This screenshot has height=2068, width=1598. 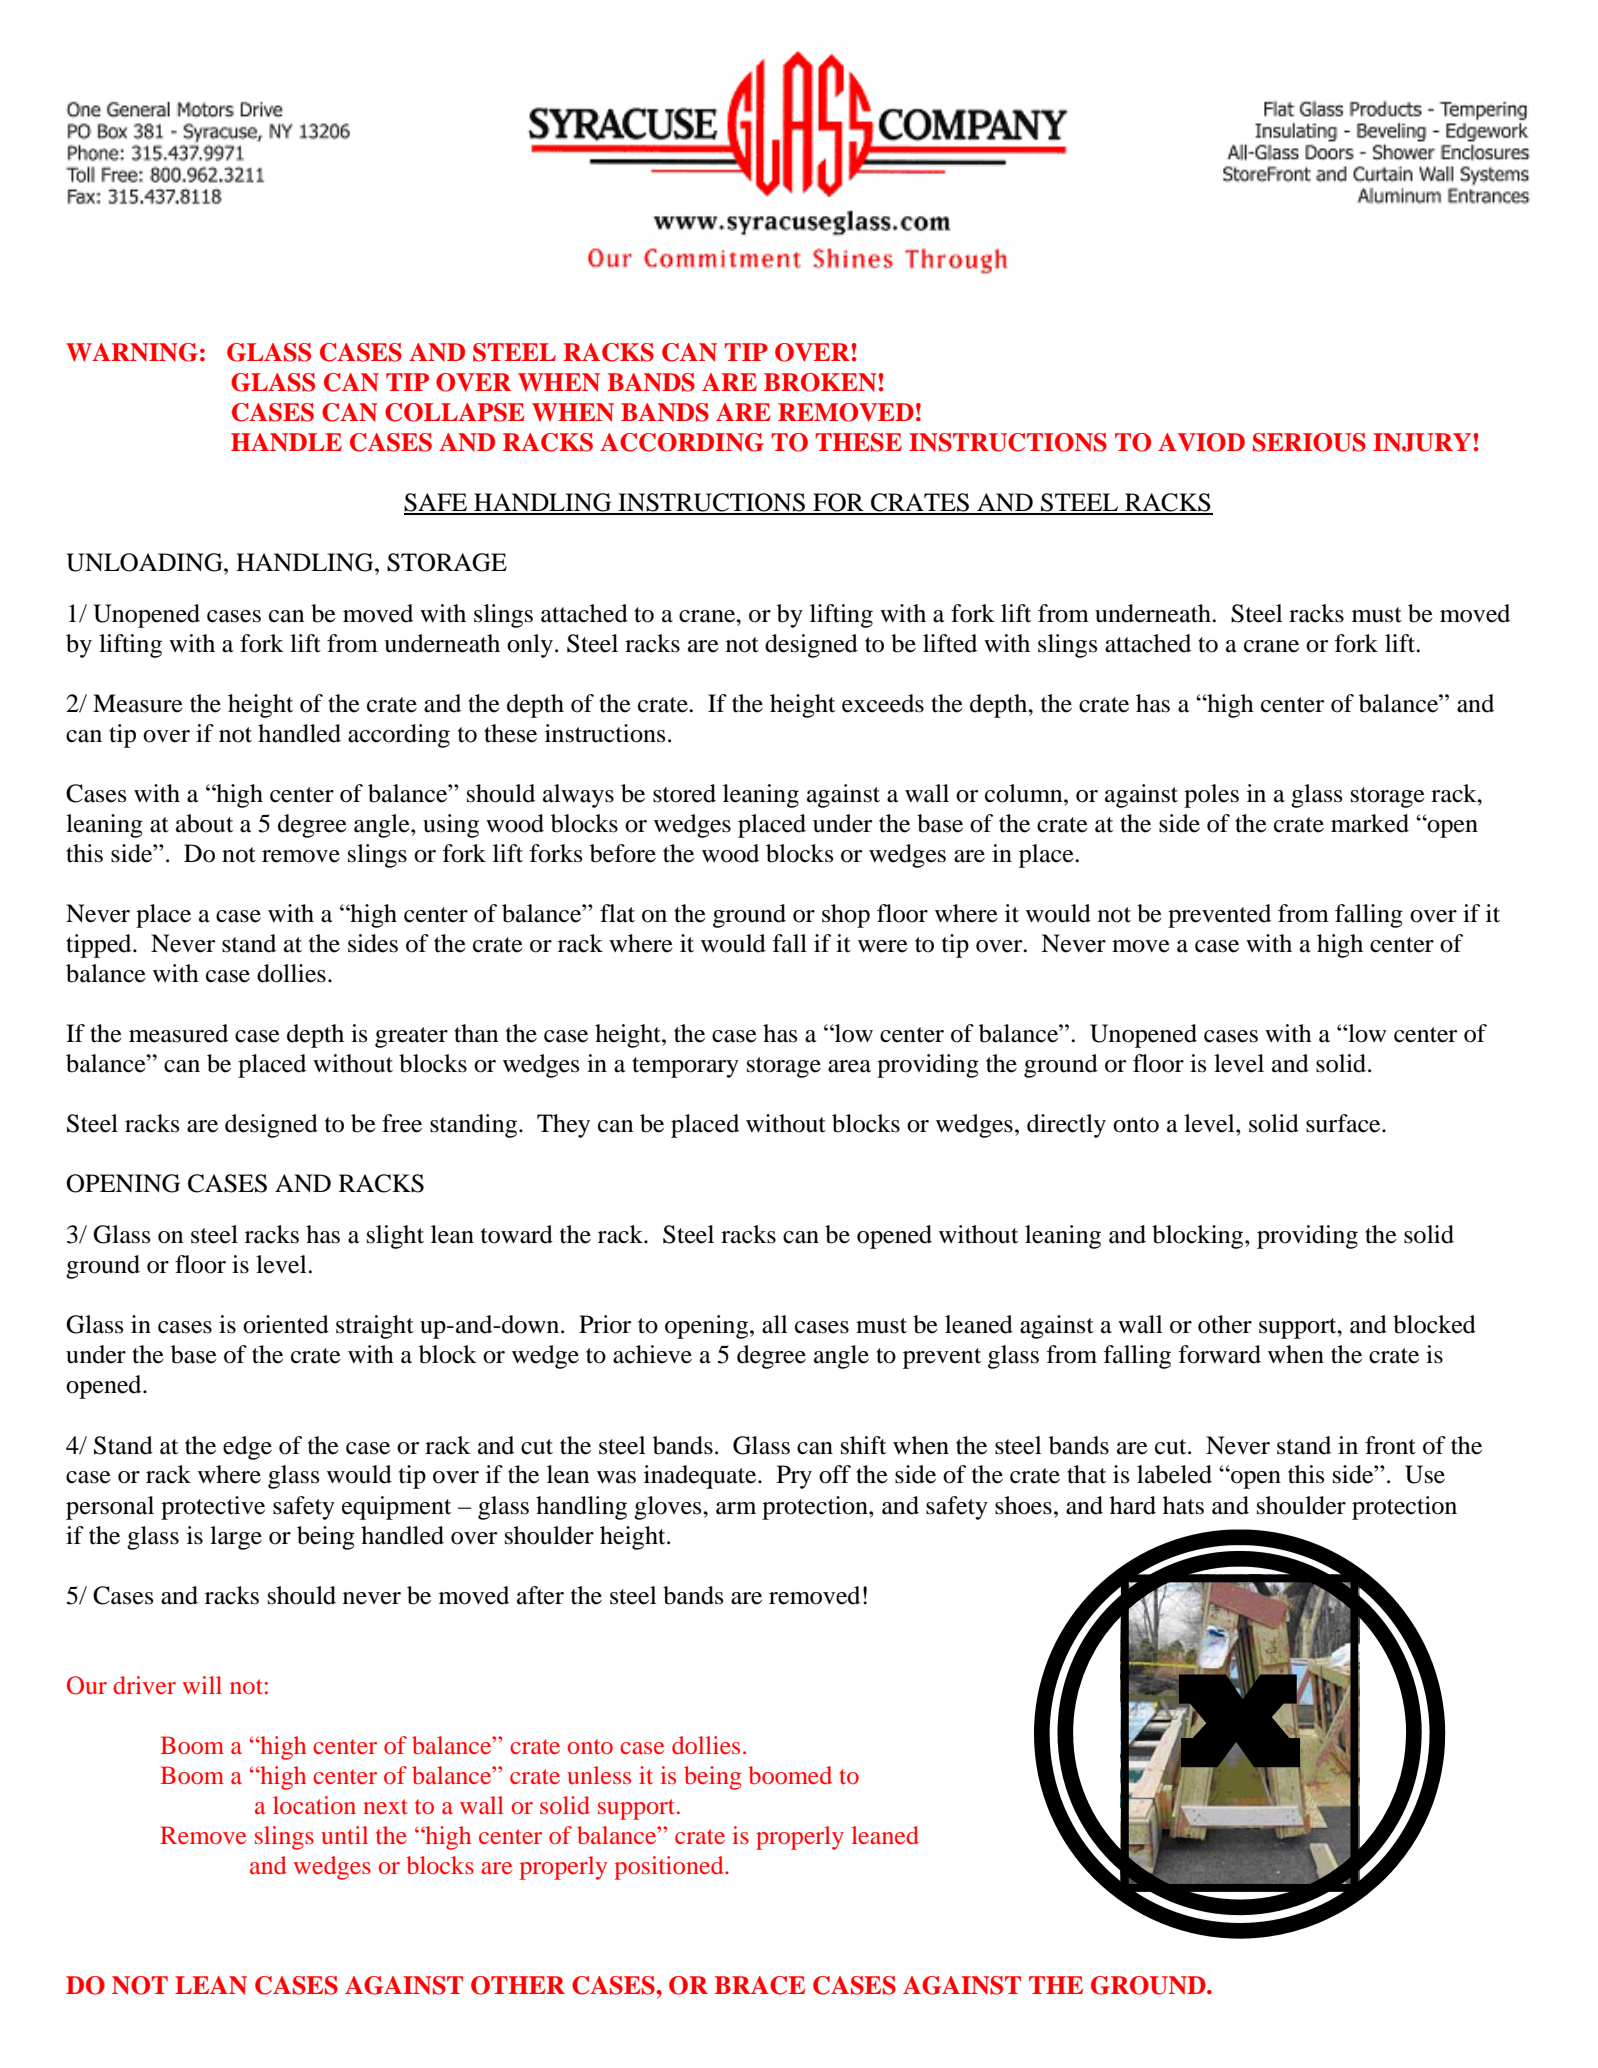 I want to click on until, so click(x=344, y=1835).
